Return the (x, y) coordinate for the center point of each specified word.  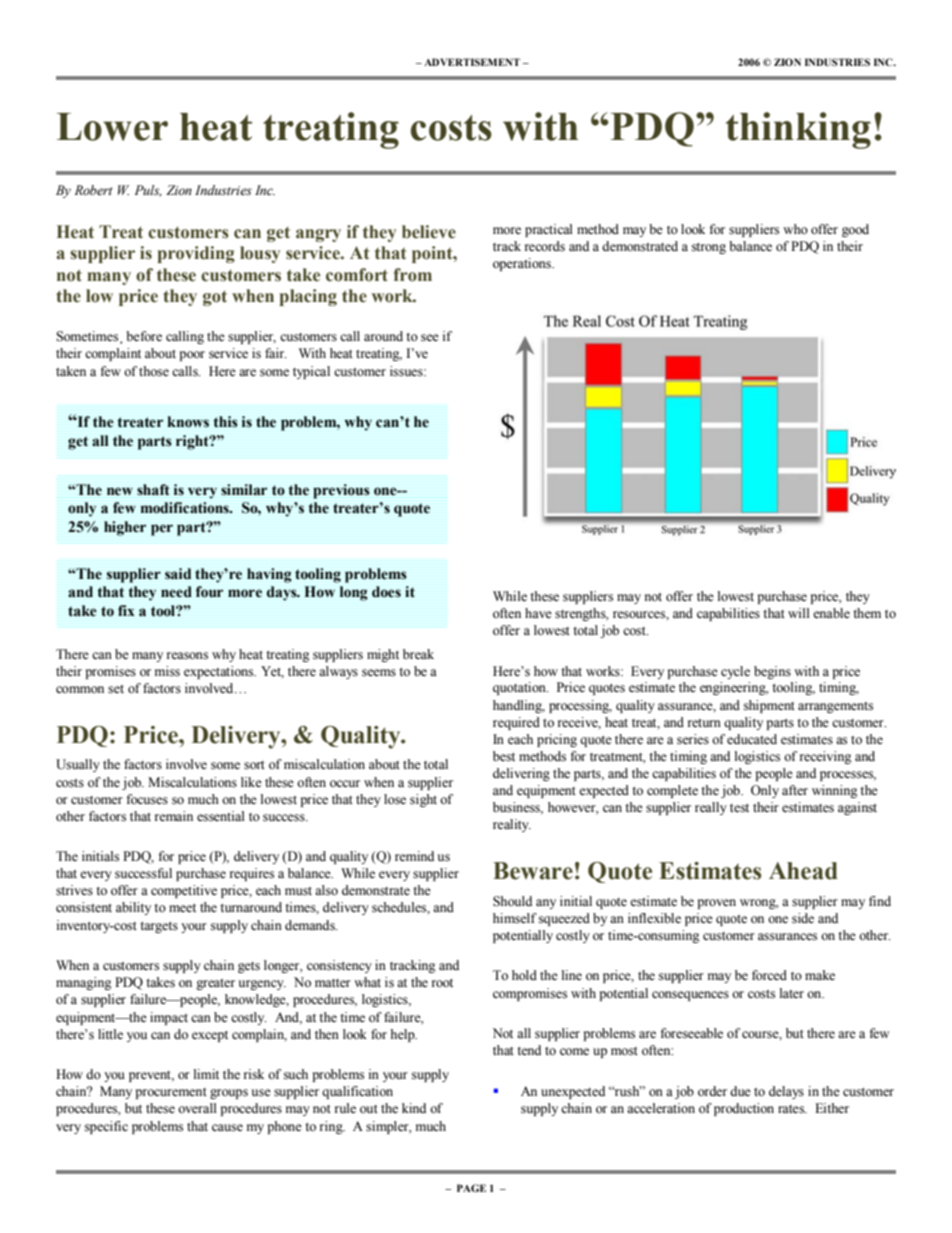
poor (192, 356)
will (799, 613)
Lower (112, 127)
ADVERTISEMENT (472, 62)
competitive (184, 891)
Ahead (803, 871)
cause (227, 1128)
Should (512, 901)
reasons (187, 656)
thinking (798, 130)
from (413, 275)
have (538, 613)
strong (709, 248)
